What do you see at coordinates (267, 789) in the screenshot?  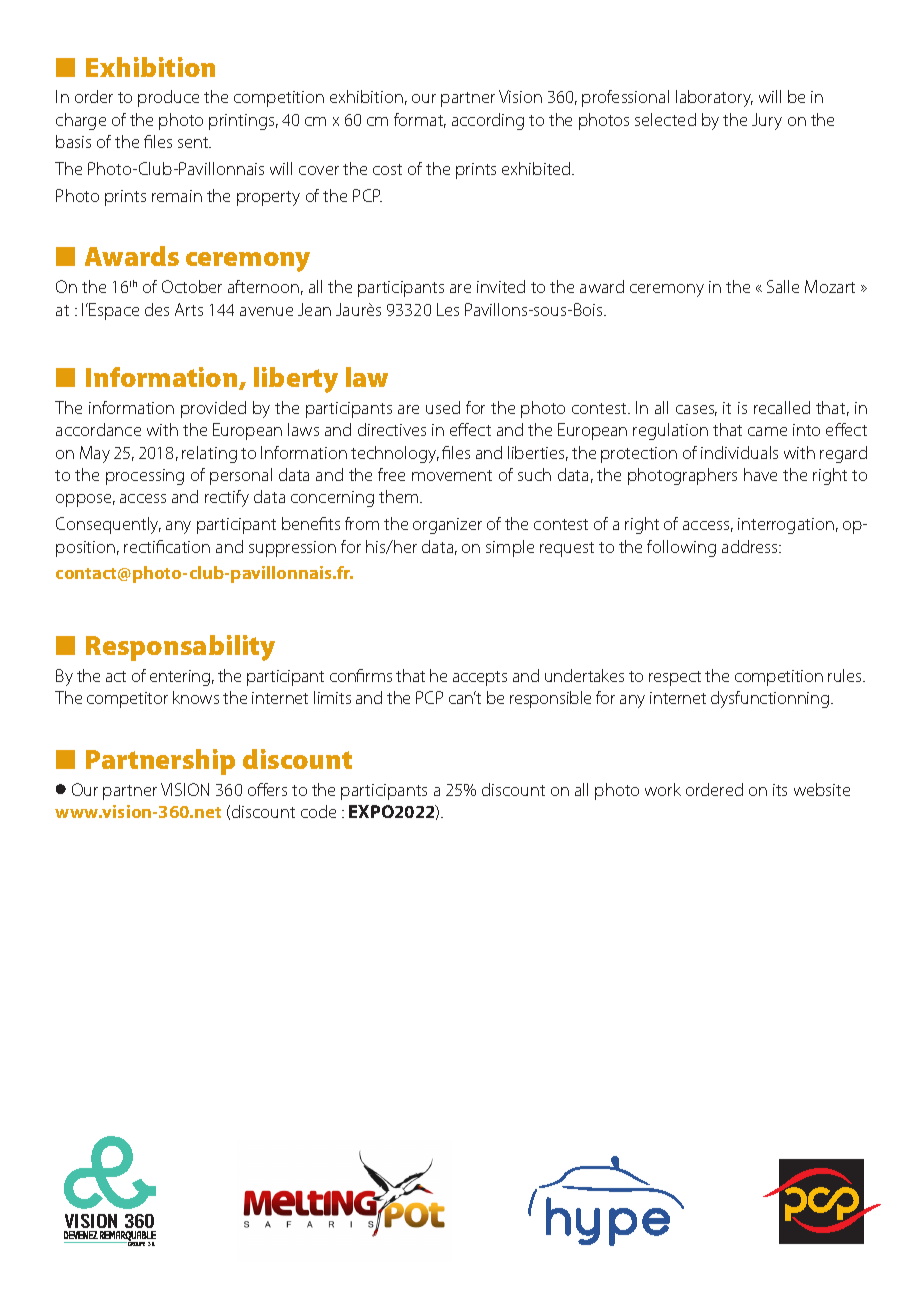 I see `offers` at bounding box center [267, 789].
